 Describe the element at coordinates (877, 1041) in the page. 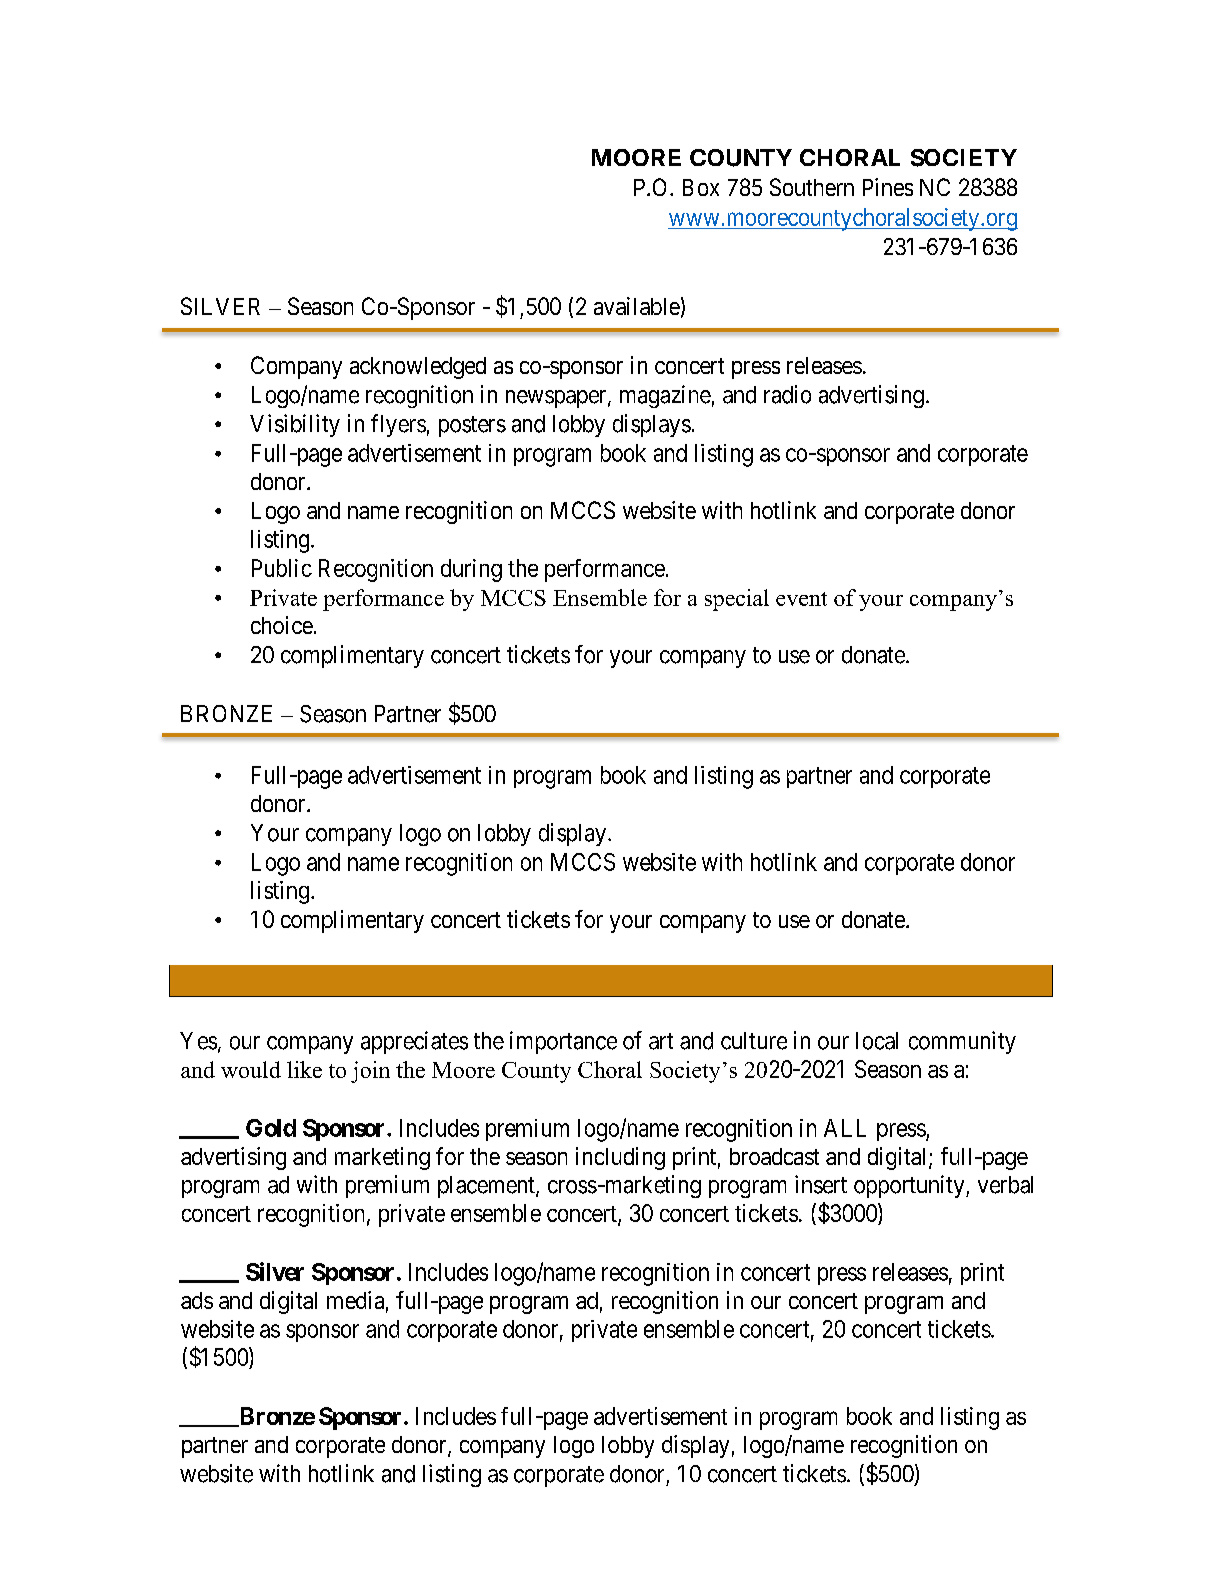

I see `local` at that location.
